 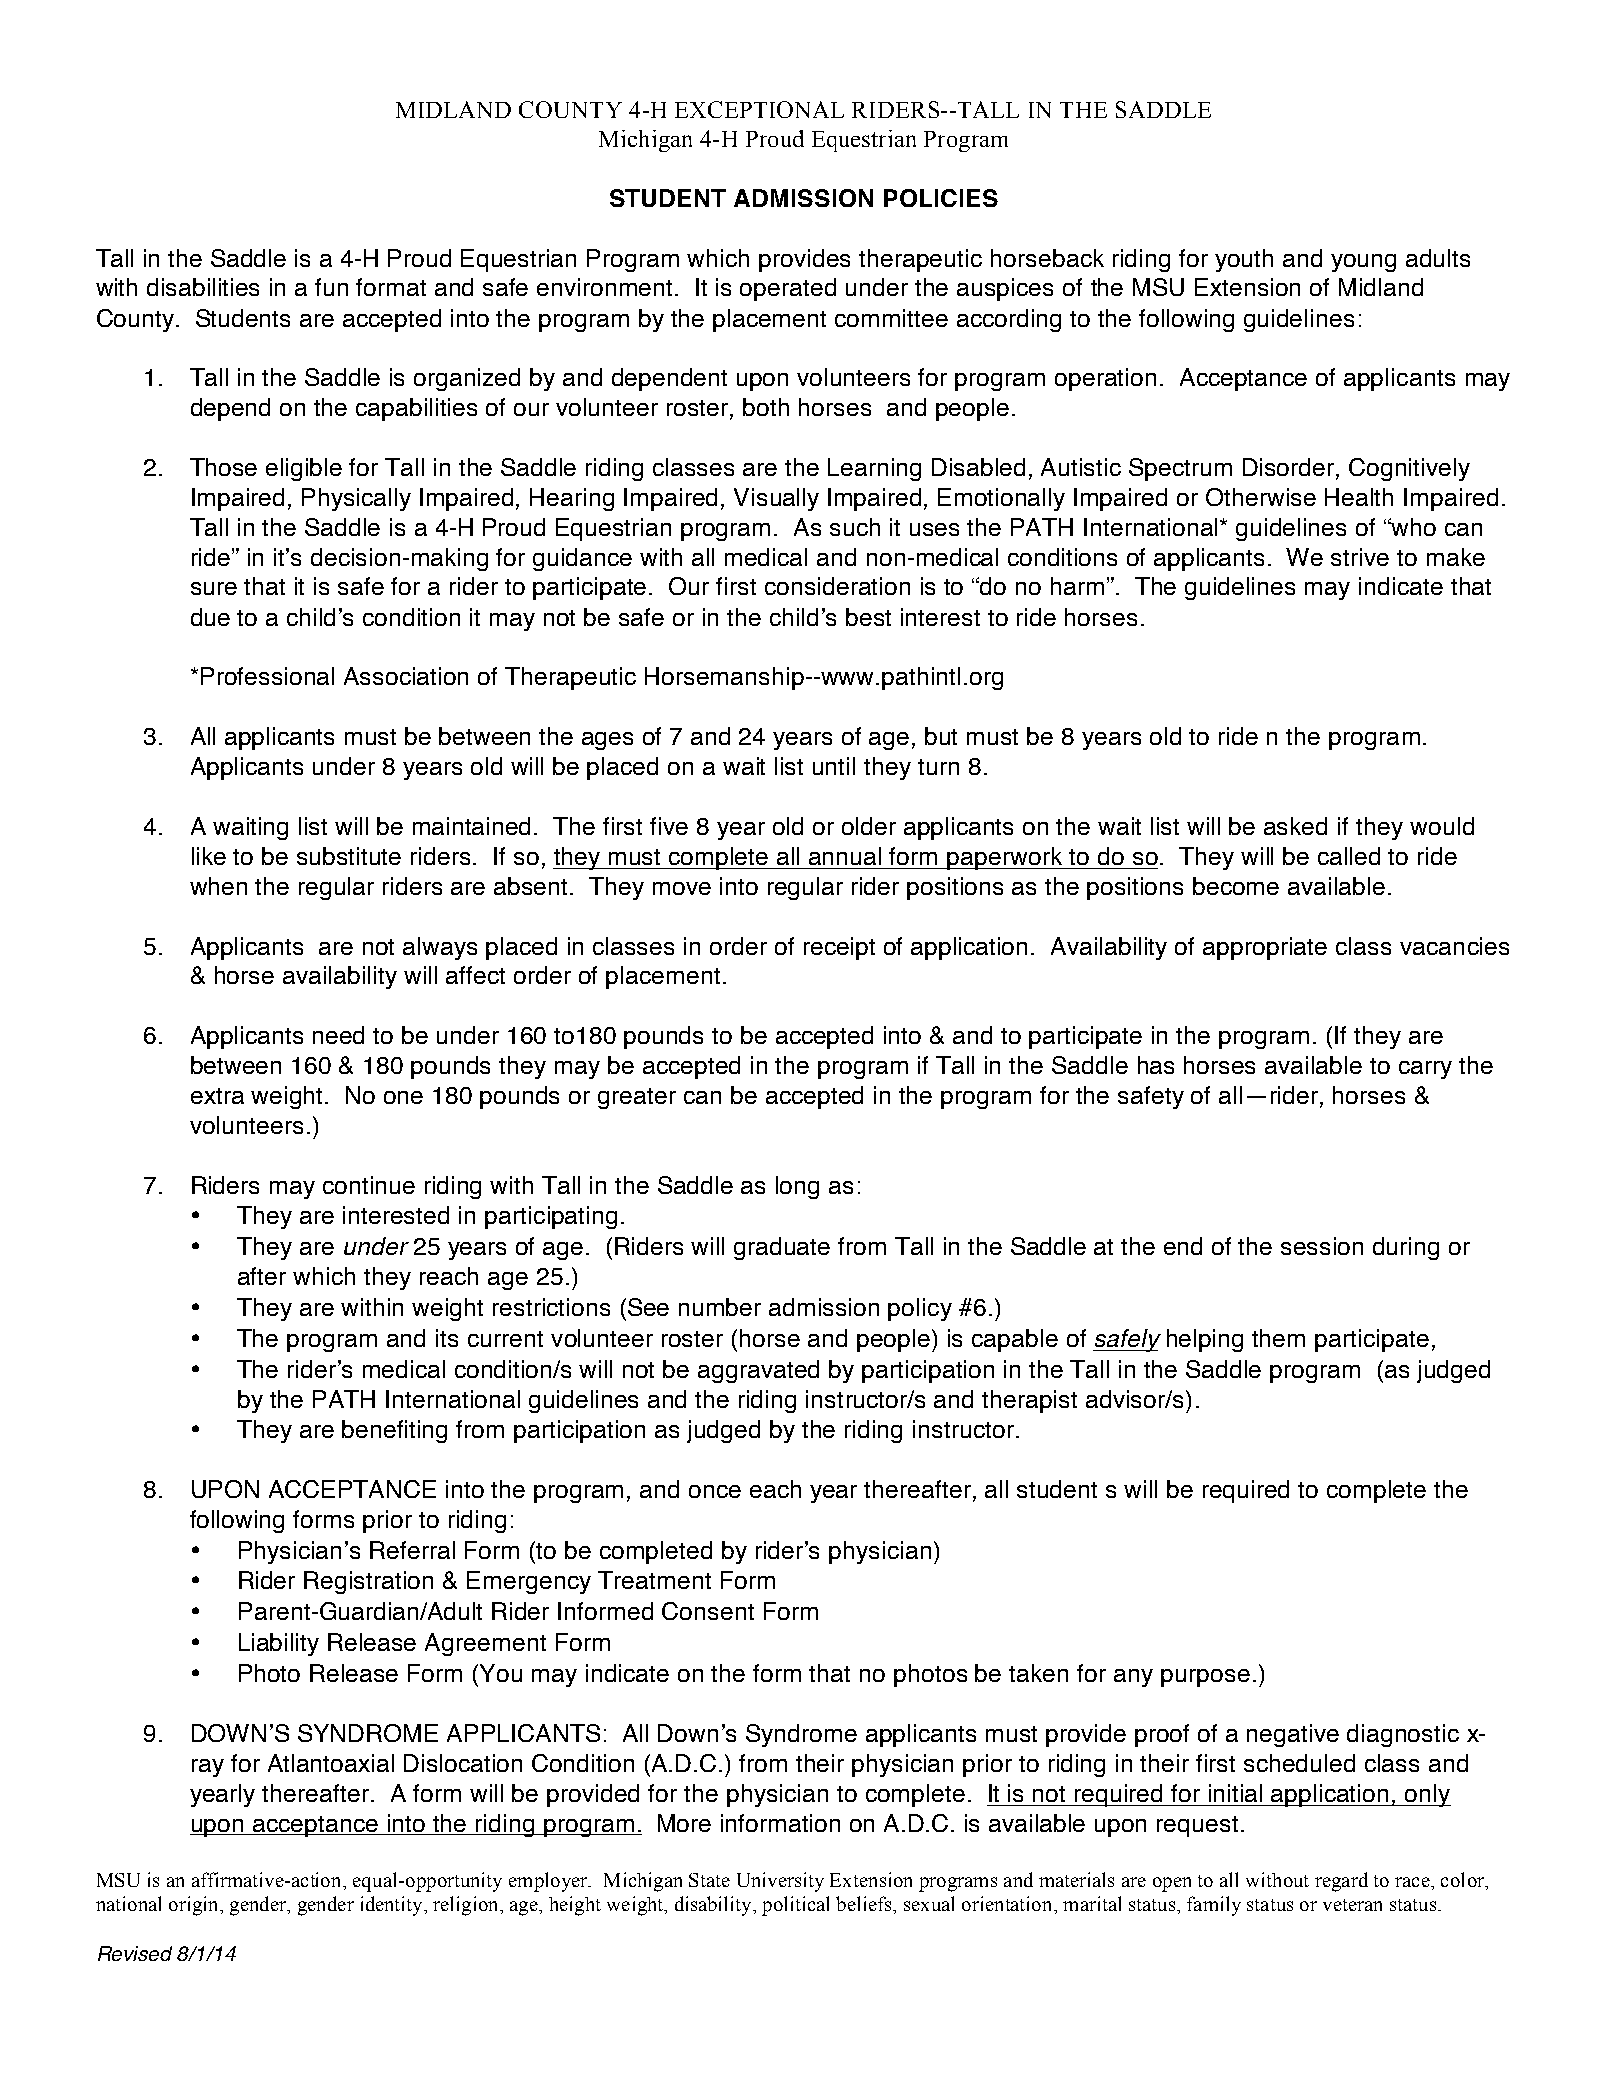 I want to click on session, so click(x=1322, y=1246).
